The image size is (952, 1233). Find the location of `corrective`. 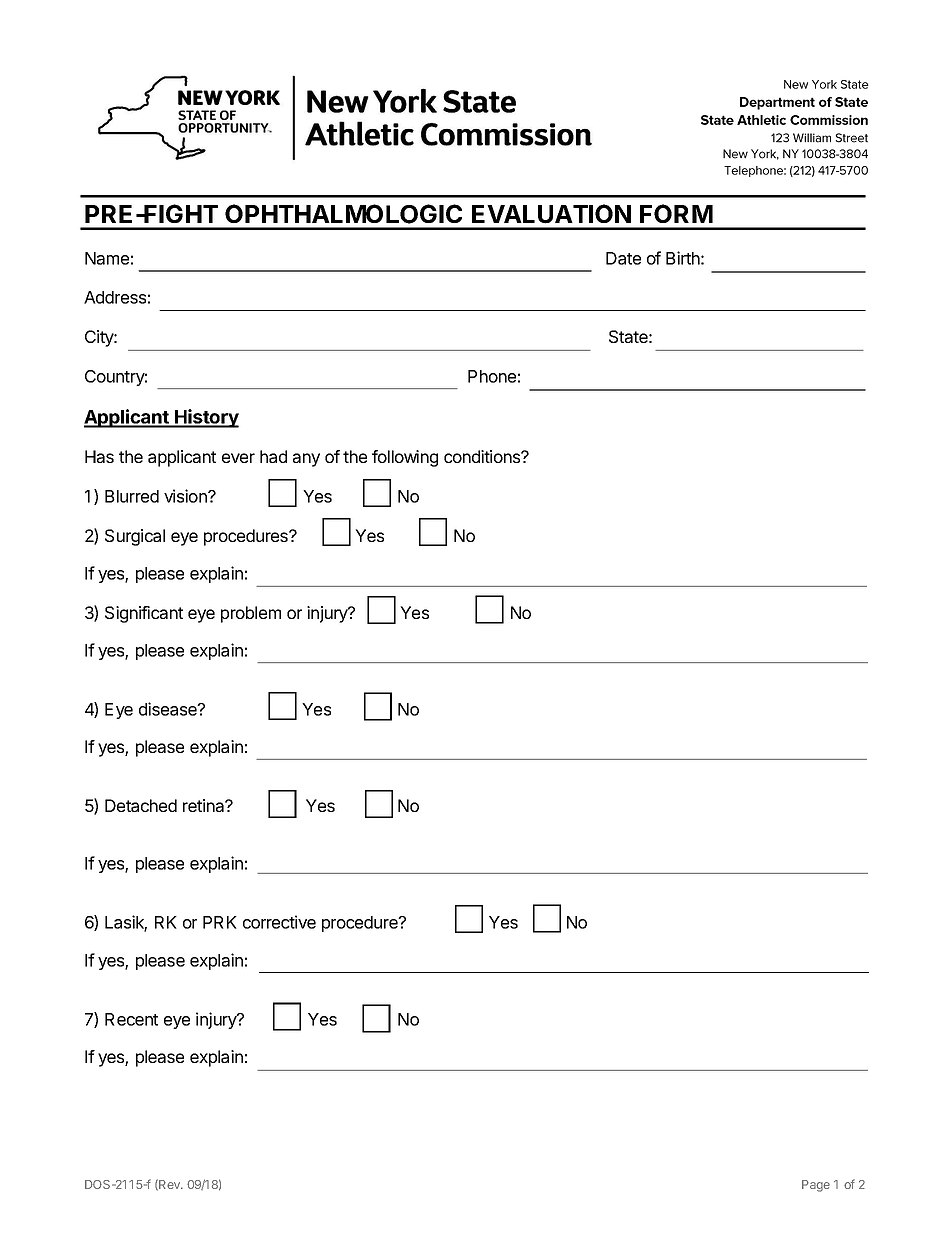

corrective is located at coordinates (279, 922).
